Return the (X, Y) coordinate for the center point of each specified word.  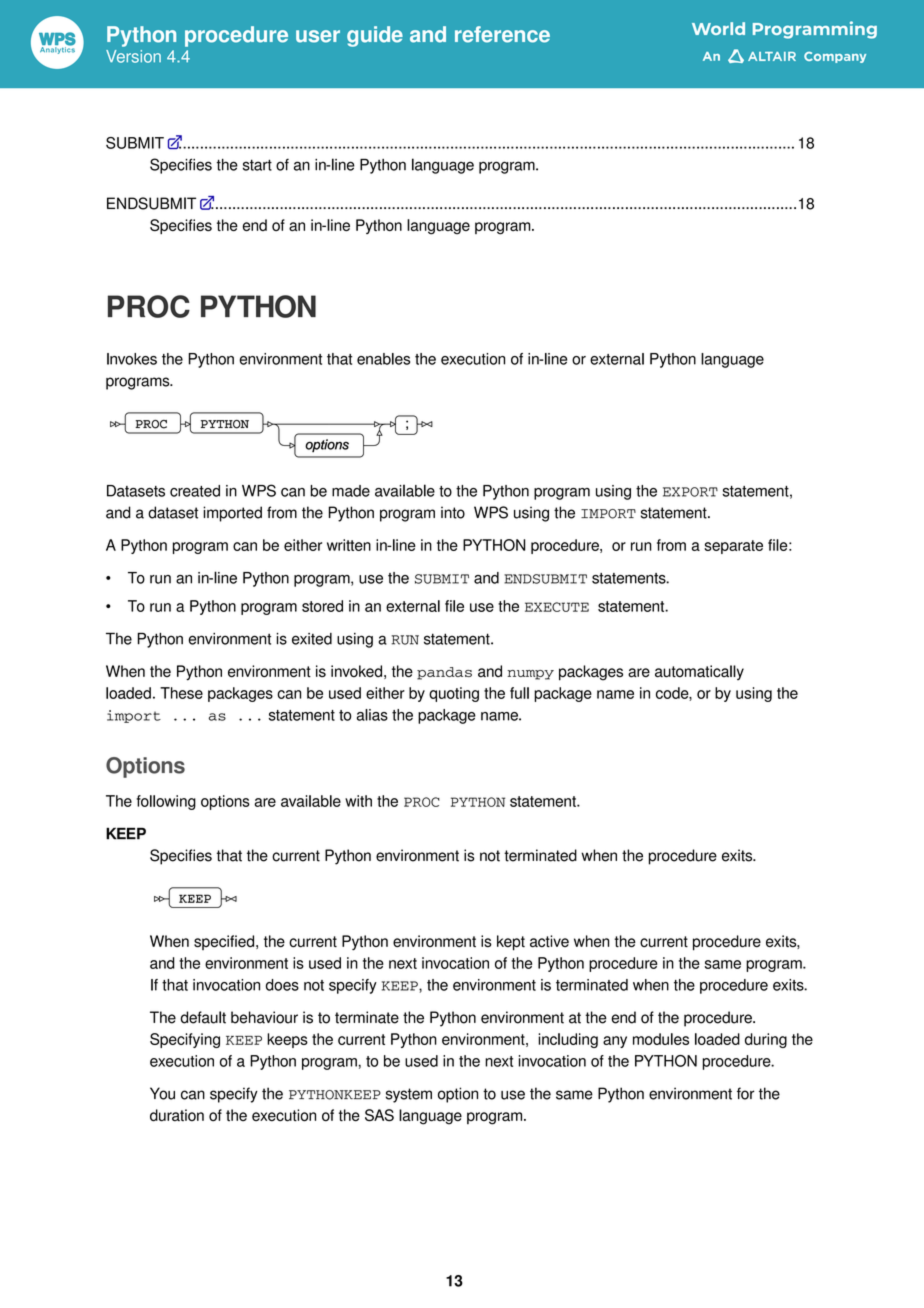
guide (375, 36)
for (746, 1093)
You (162, 1093)
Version (133, 56)
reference (502, 34)
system (409, 1095)
